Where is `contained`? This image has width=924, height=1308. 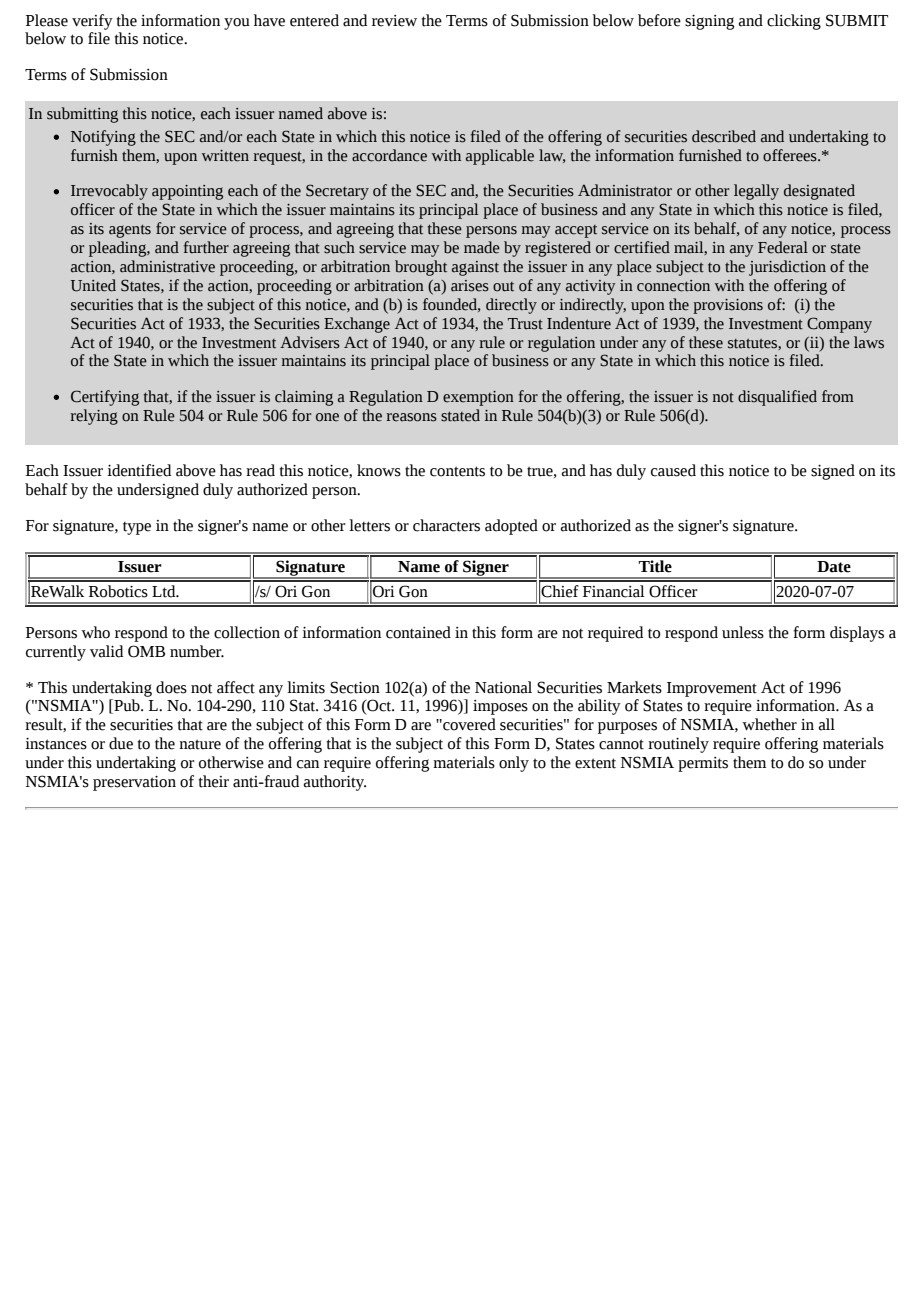 contained is located at coordinates (418, 632).
